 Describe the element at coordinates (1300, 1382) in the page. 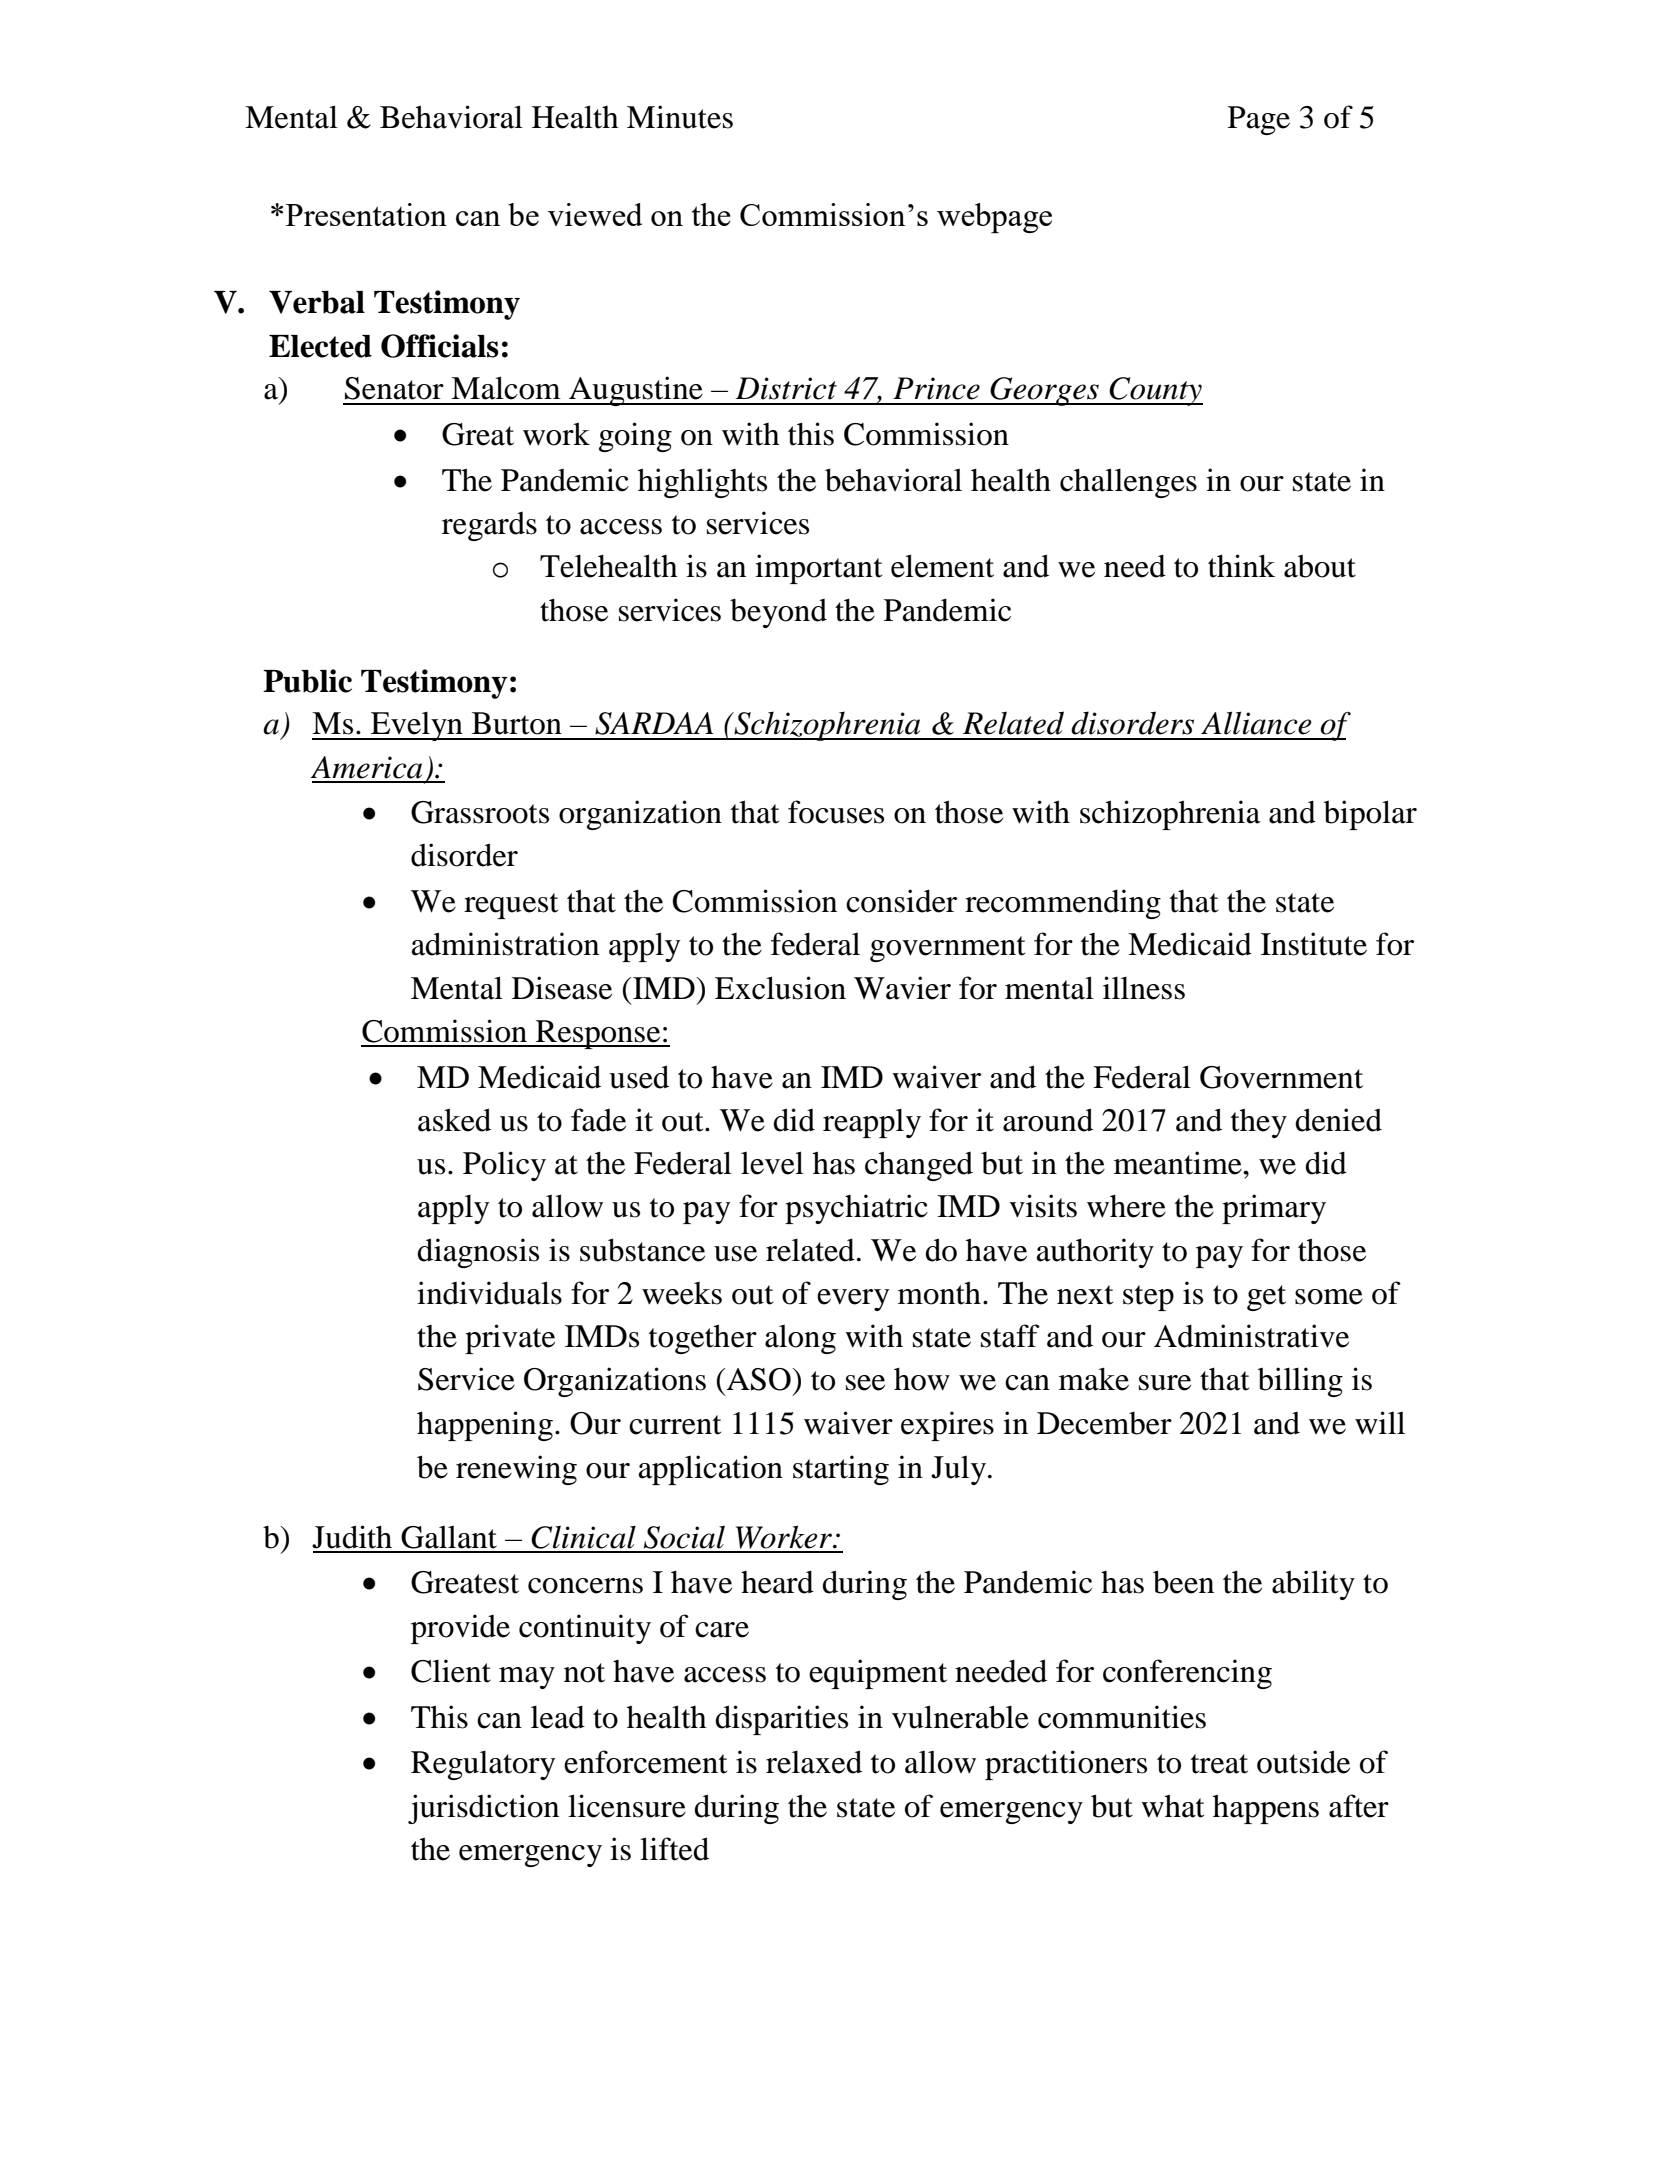

I see `billing` at that location.
